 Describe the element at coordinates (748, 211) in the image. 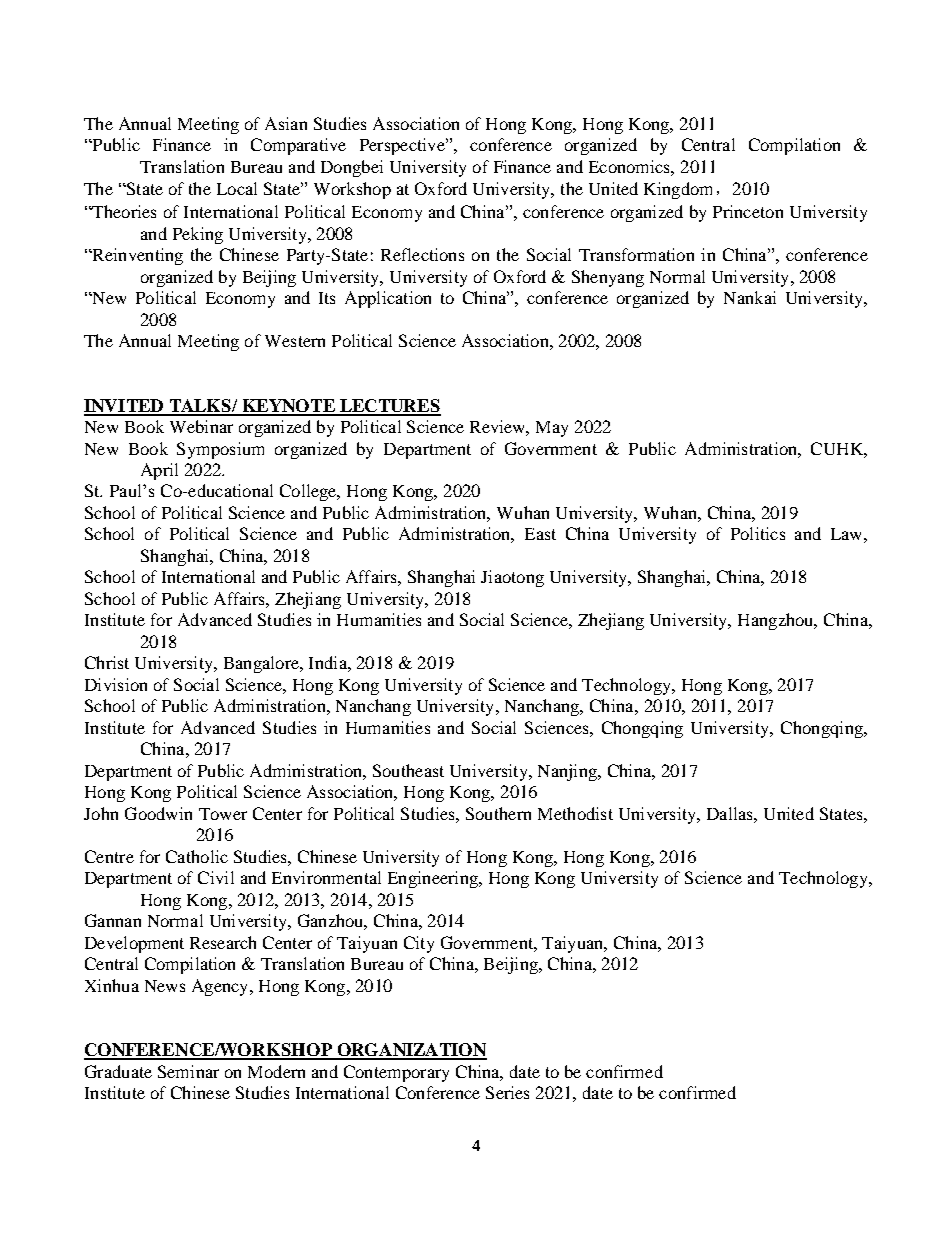

I see `Princeton` at that location.
